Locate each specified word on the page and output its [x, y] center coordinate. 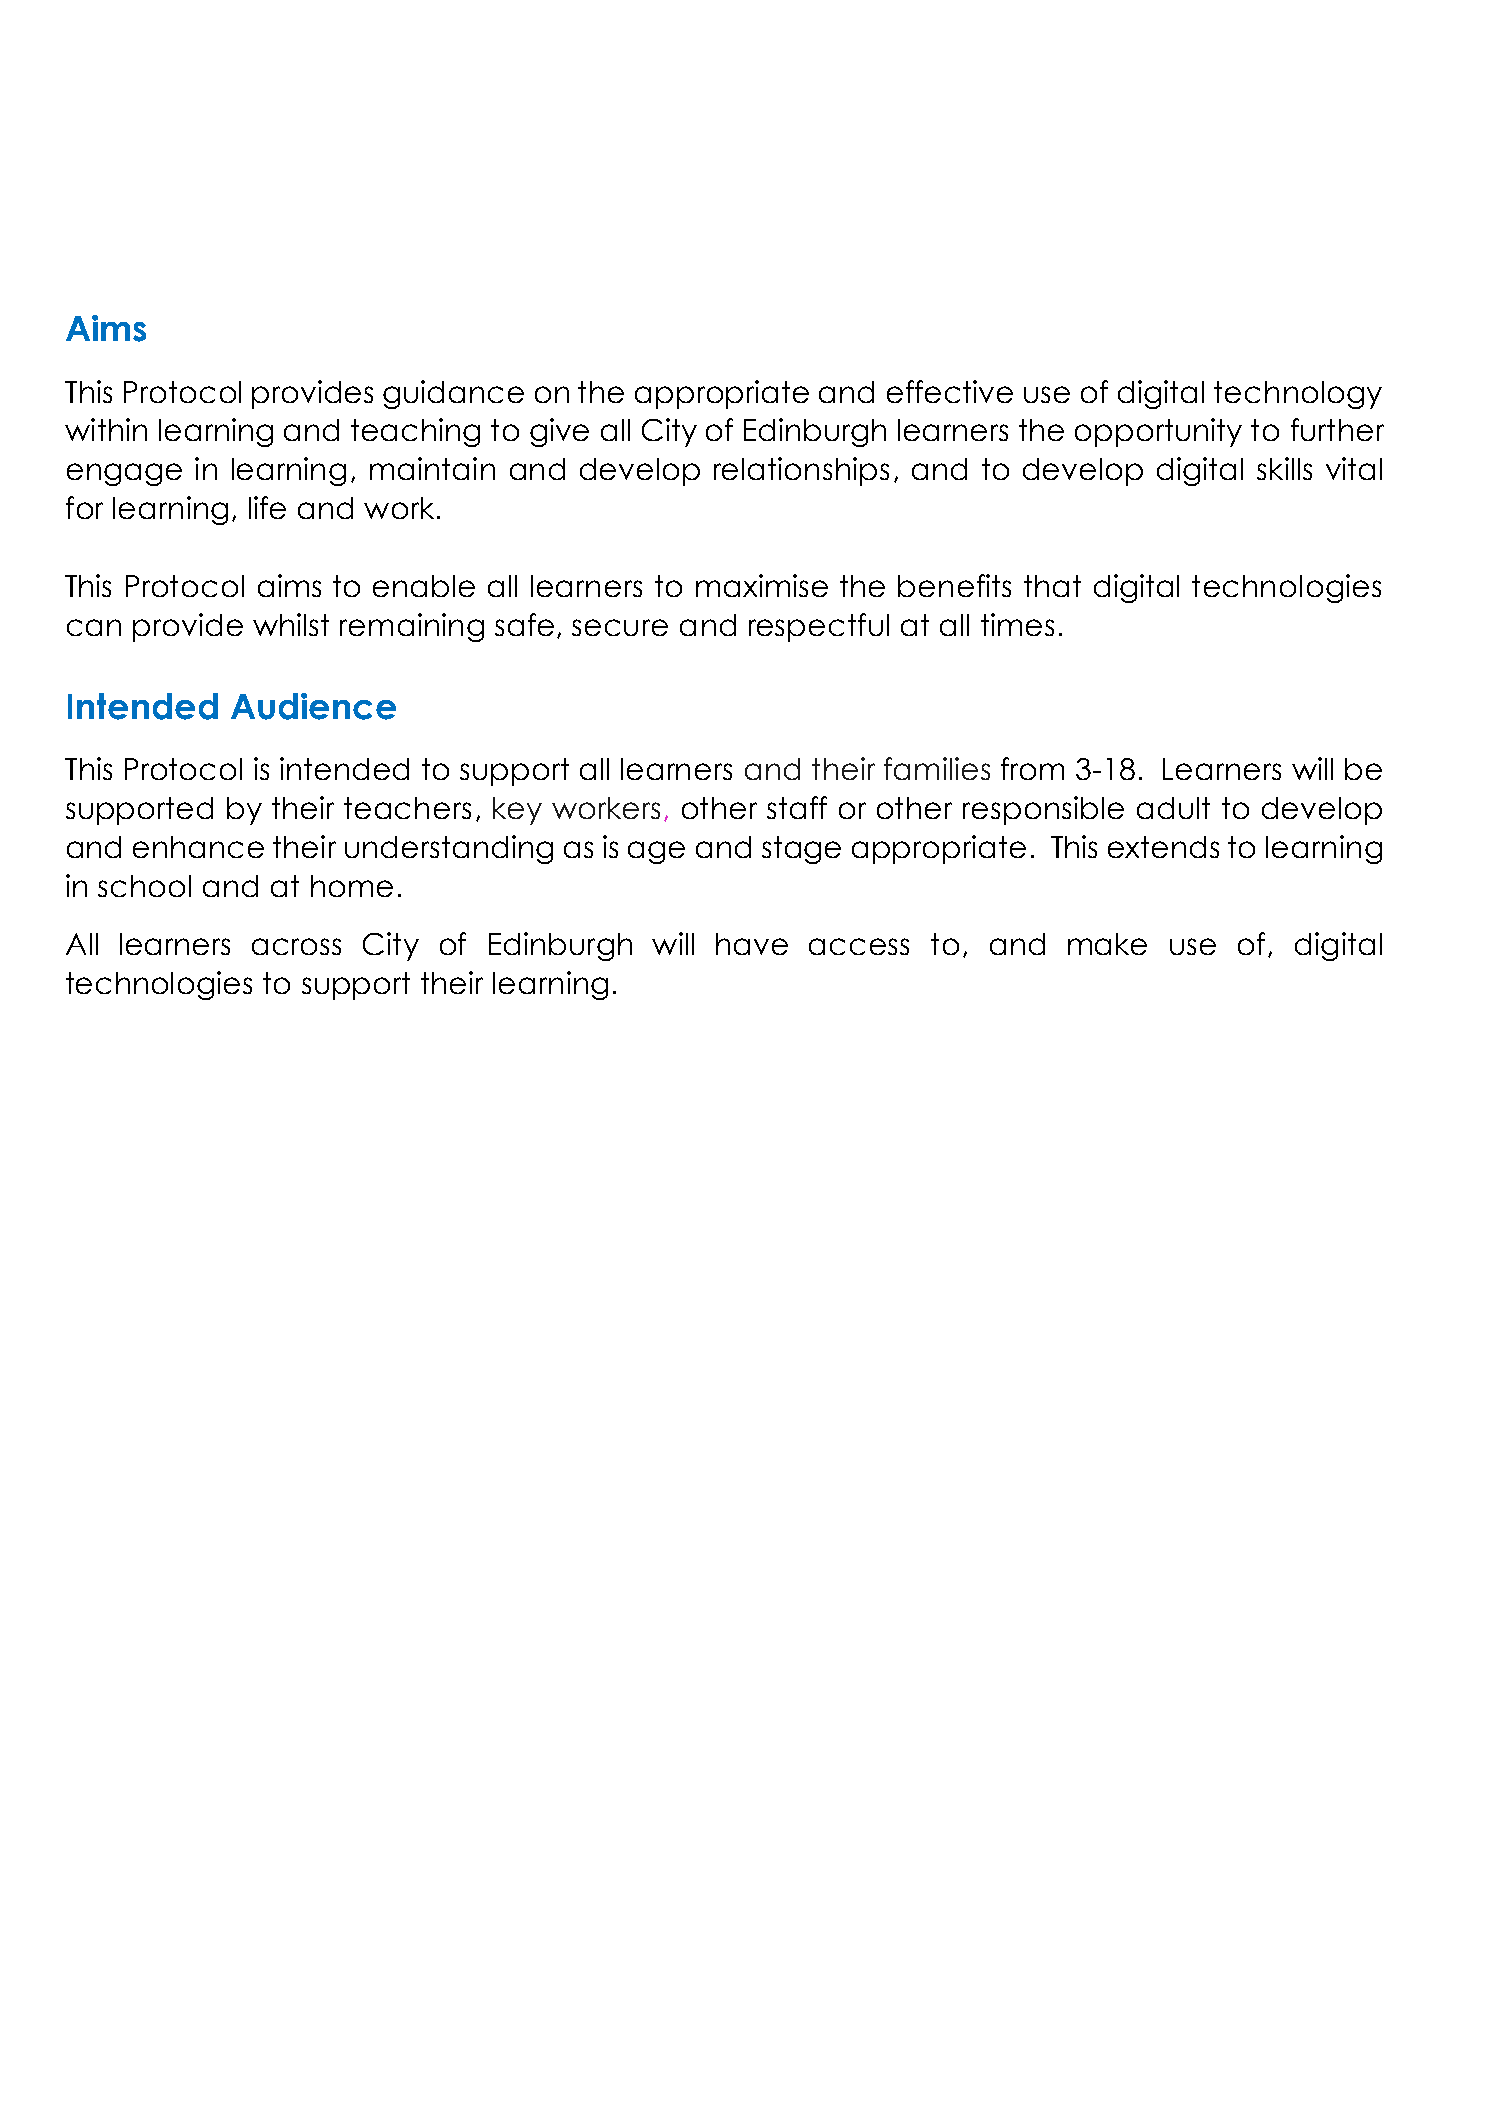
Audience [313, 706]
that [1052, 586]
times [1017, 624]
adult [1173, 808]
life [267, 507]
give [559, 432]
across [296, 946]
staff [797, 807]
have [752, 944]
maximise [762, 585]
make [1107, 944]
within [106, 429]
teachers [407, 808]
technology [1298, 395]
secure [620, 627]
